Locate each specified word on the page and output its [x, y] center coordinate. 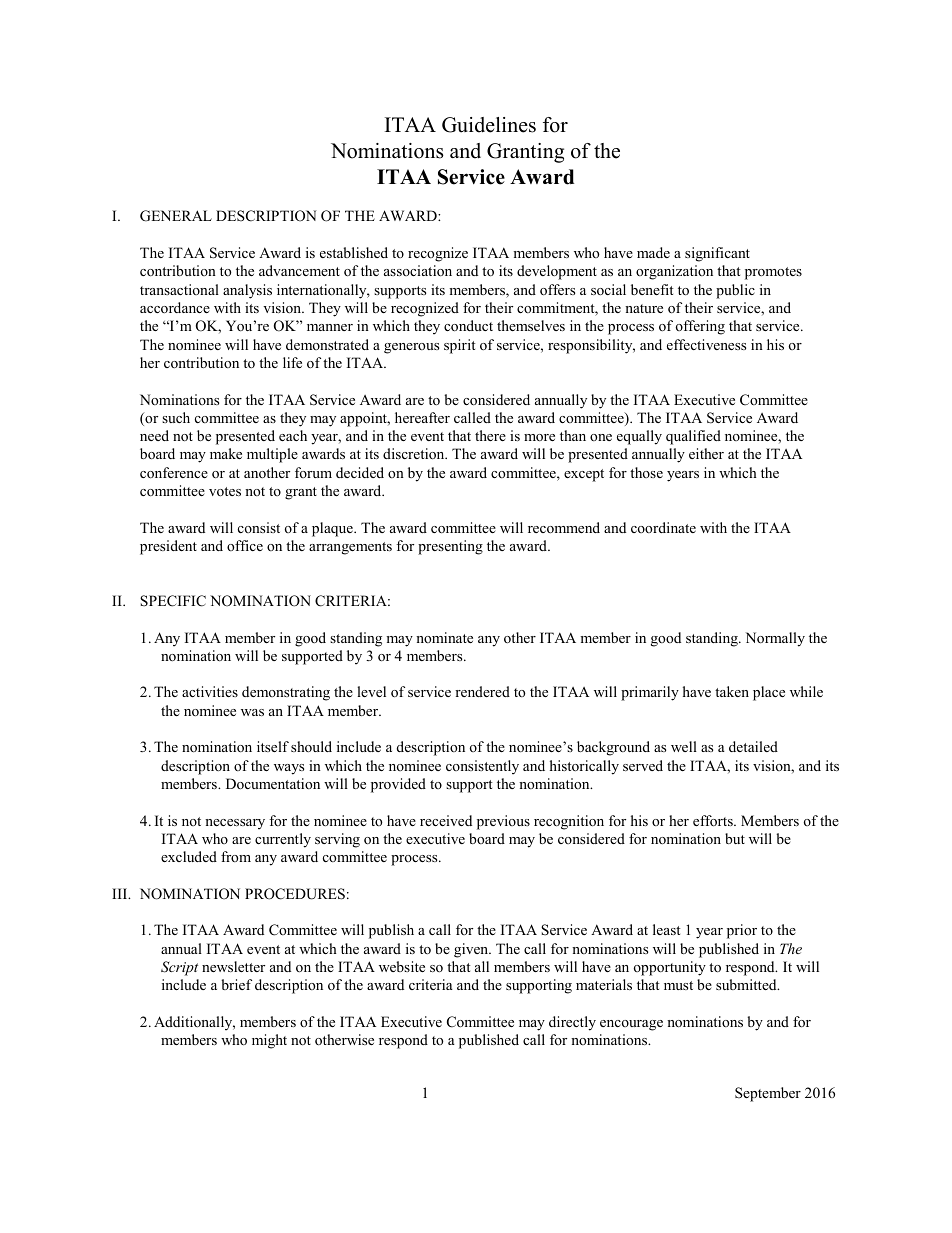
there [490, 435]
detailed [753, 746]
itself [273, 746]
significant [717, 254]
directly [572, 1023]
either [706, 453]
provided [398, 785]
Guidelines [489, 125]
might [269, 1041]
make [226, 453]
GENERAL [176, 216]
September [768, 1094]
